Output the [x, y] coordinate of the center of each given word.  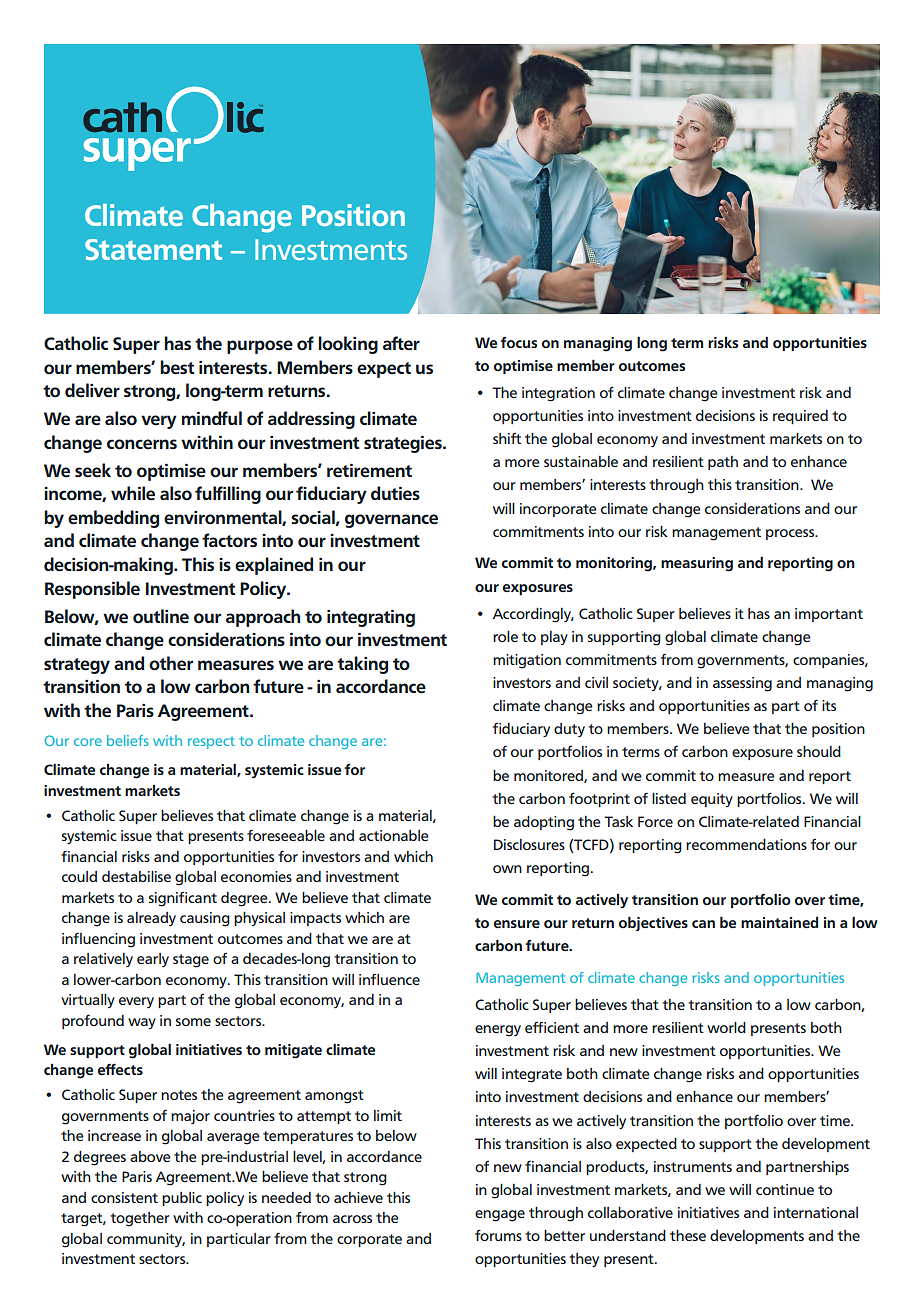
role [505, 636]
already [151, 919]
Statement [153, 250]
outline [161, 616]
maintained [779, 922]
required [800, 417]
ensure [517, 924]
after [401, 343]
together [140, 1219]
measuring [697, 564]
